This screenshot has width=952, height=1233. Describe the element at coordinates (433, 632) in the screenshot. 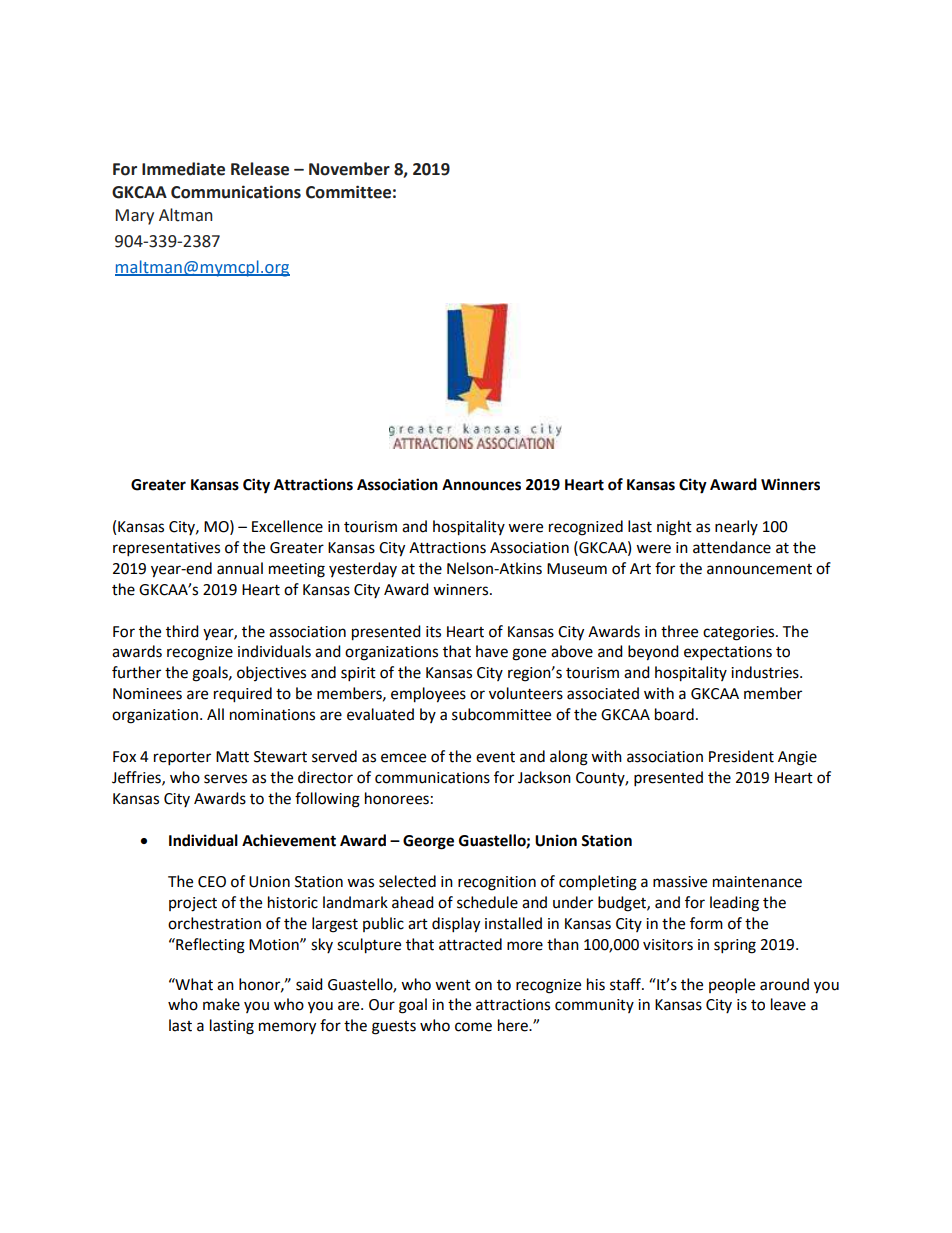

I see `its` at that location.
